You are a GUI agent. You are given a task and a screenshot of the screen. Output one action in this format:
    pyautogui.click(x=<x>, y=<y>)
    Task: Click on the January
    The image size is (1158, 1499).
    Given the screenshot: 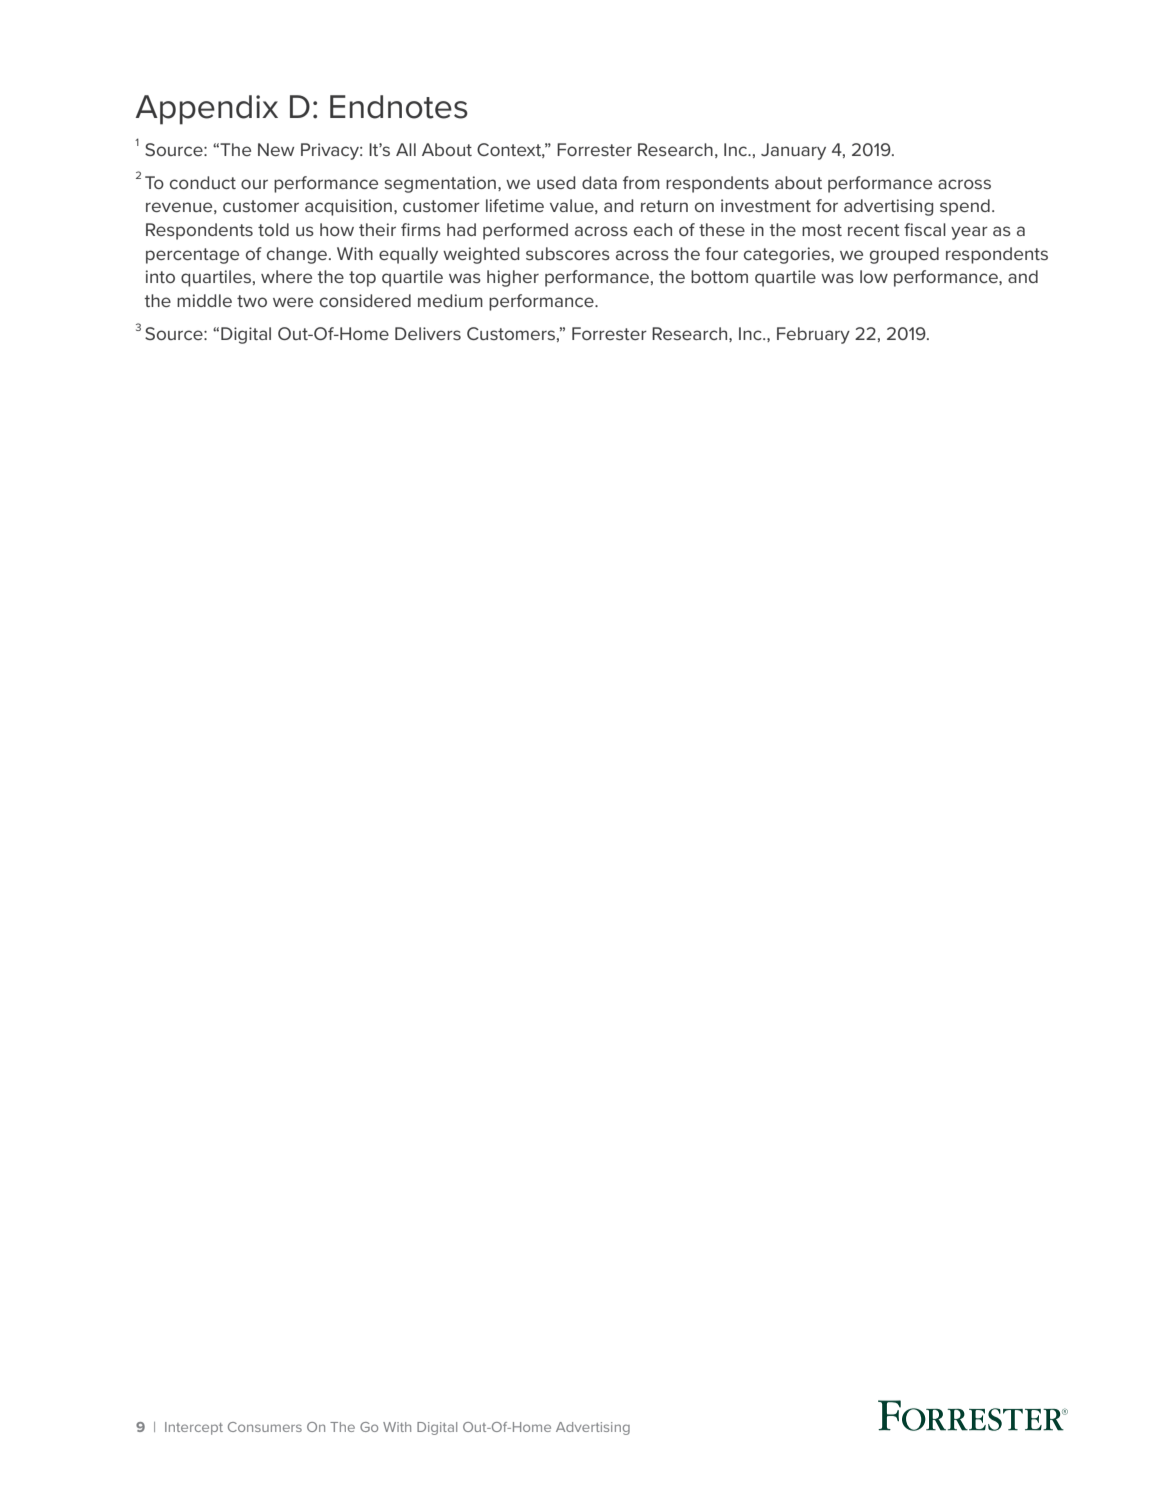 What is the action you would take?
    pyautogui.click(x=793, y=151)
